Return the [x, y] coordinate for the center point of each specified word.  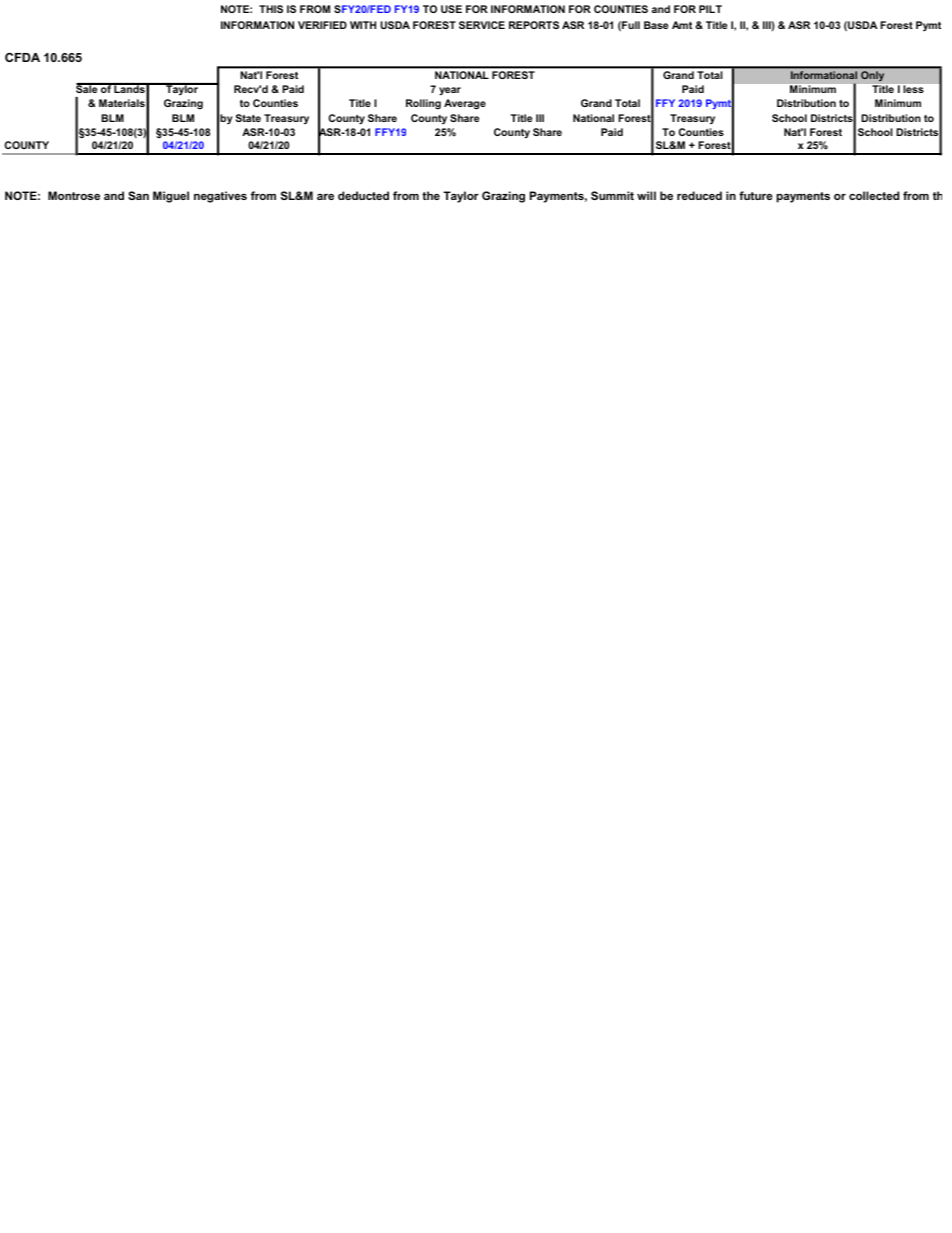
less [914, 89]
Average [465, 104]
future [756, 195]
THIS [271, 9]
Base [656, 25]
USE [451, 9]
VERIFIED [322, 25]
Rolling [423, 104]
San [138, 195]
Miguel [171, 197]
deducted [363, 195]
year [450, 91]
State [248, 118]
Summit [612, 195]
